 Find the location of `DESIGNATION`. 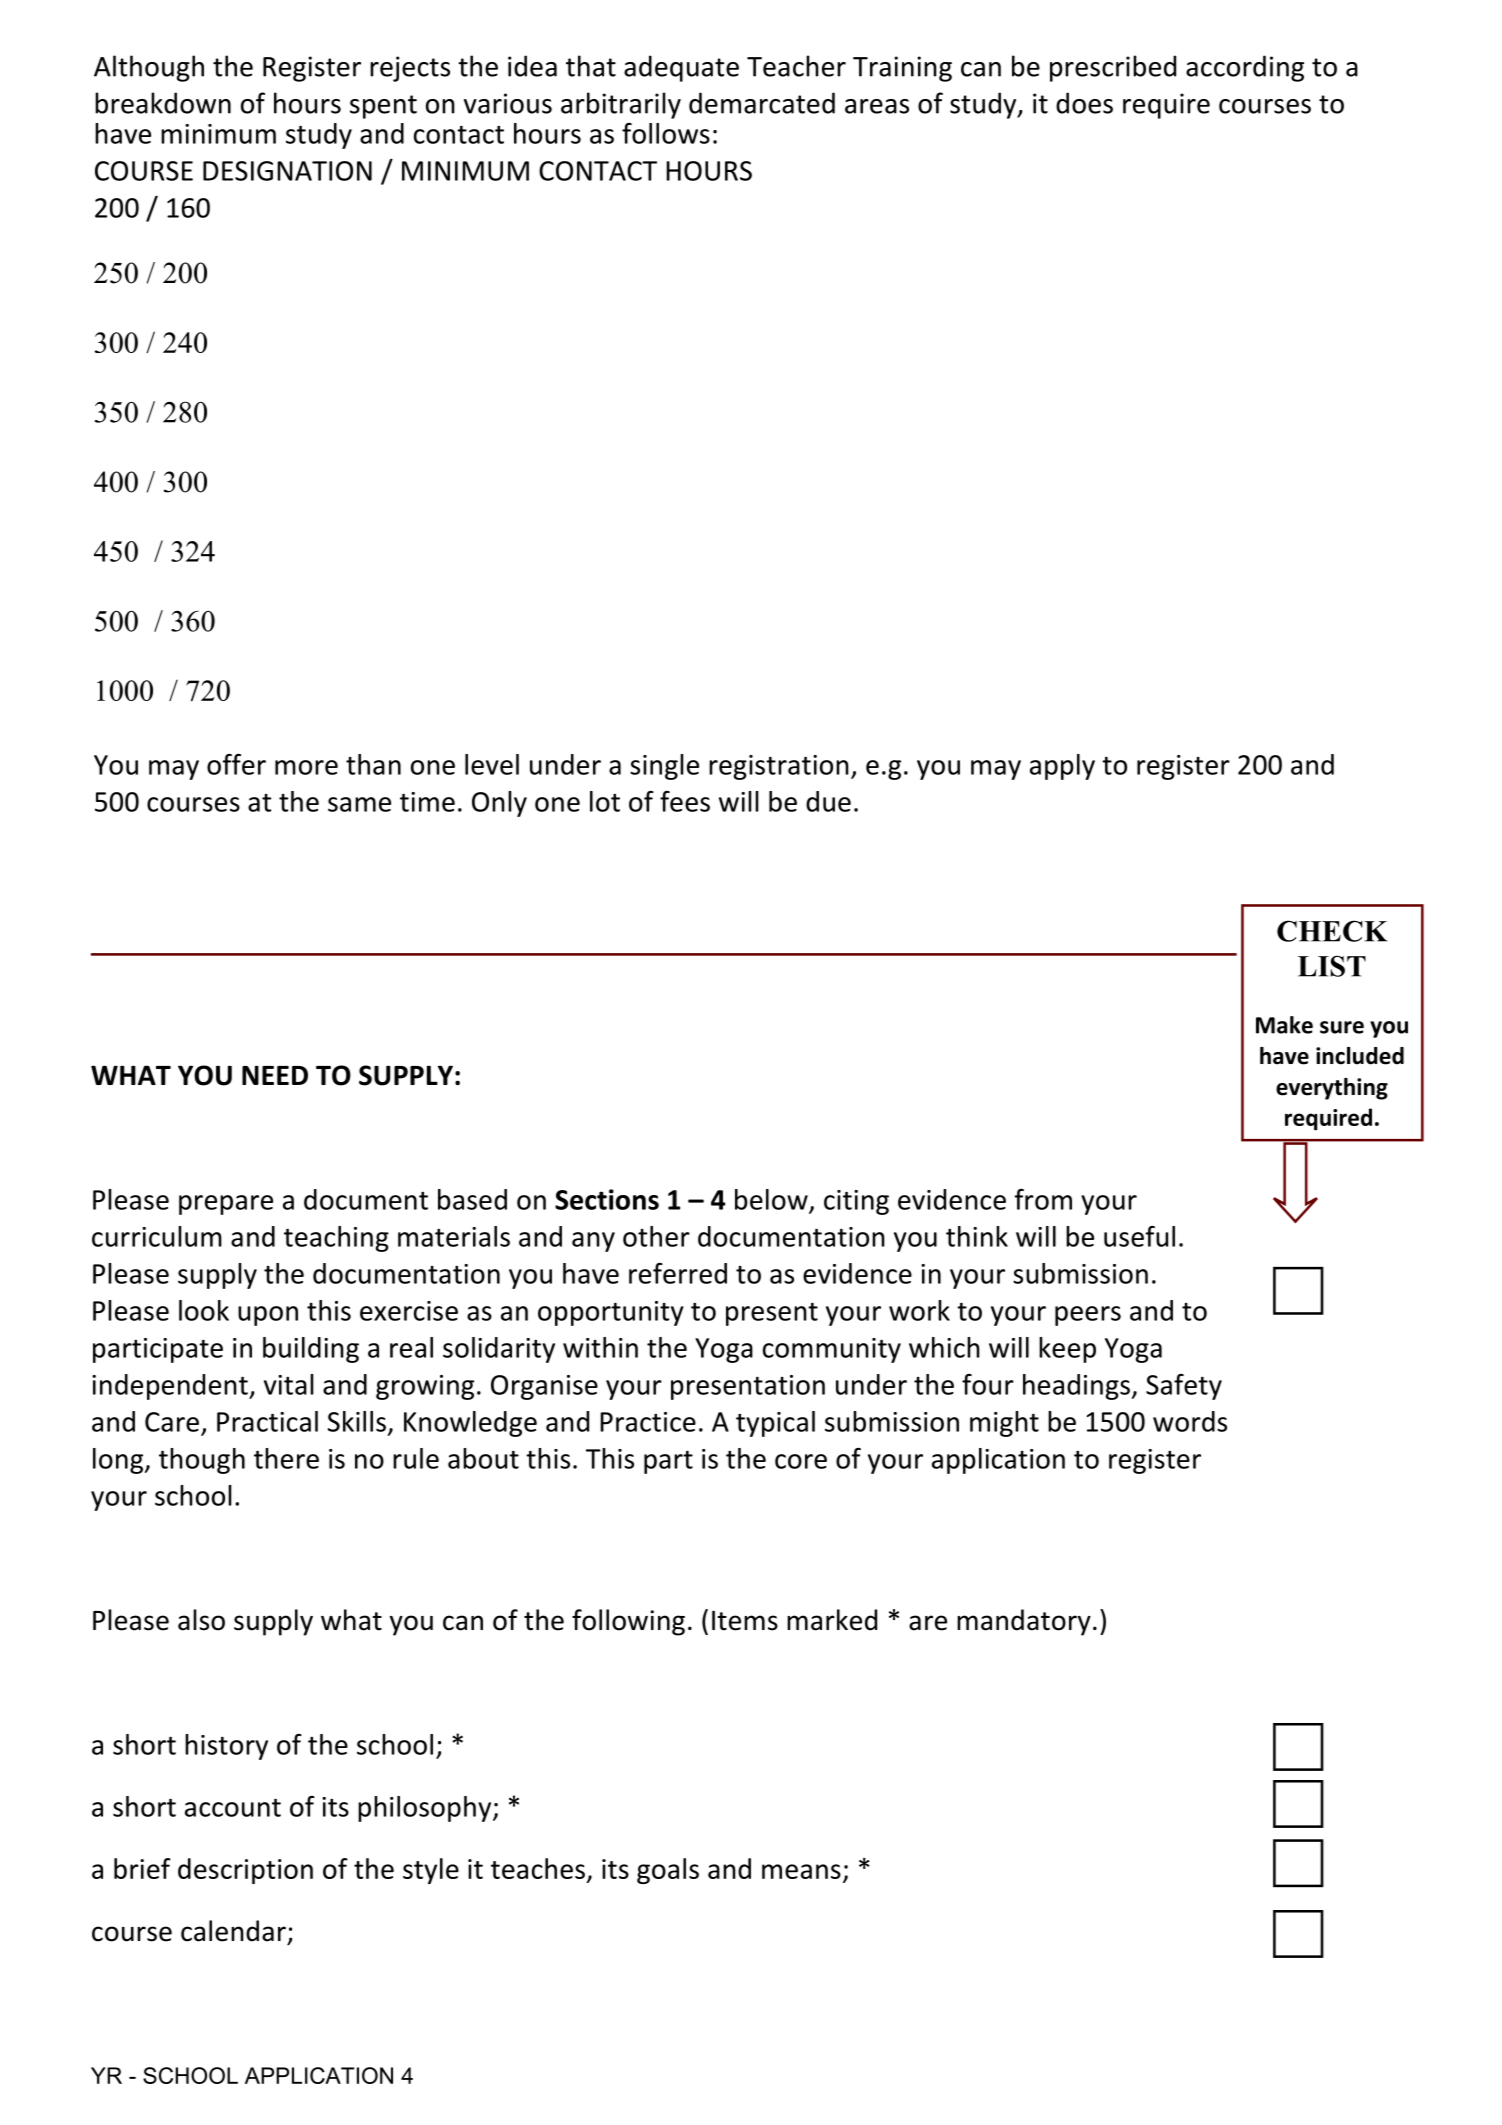

DESIGNATION is located at coordinates (287, 171).
